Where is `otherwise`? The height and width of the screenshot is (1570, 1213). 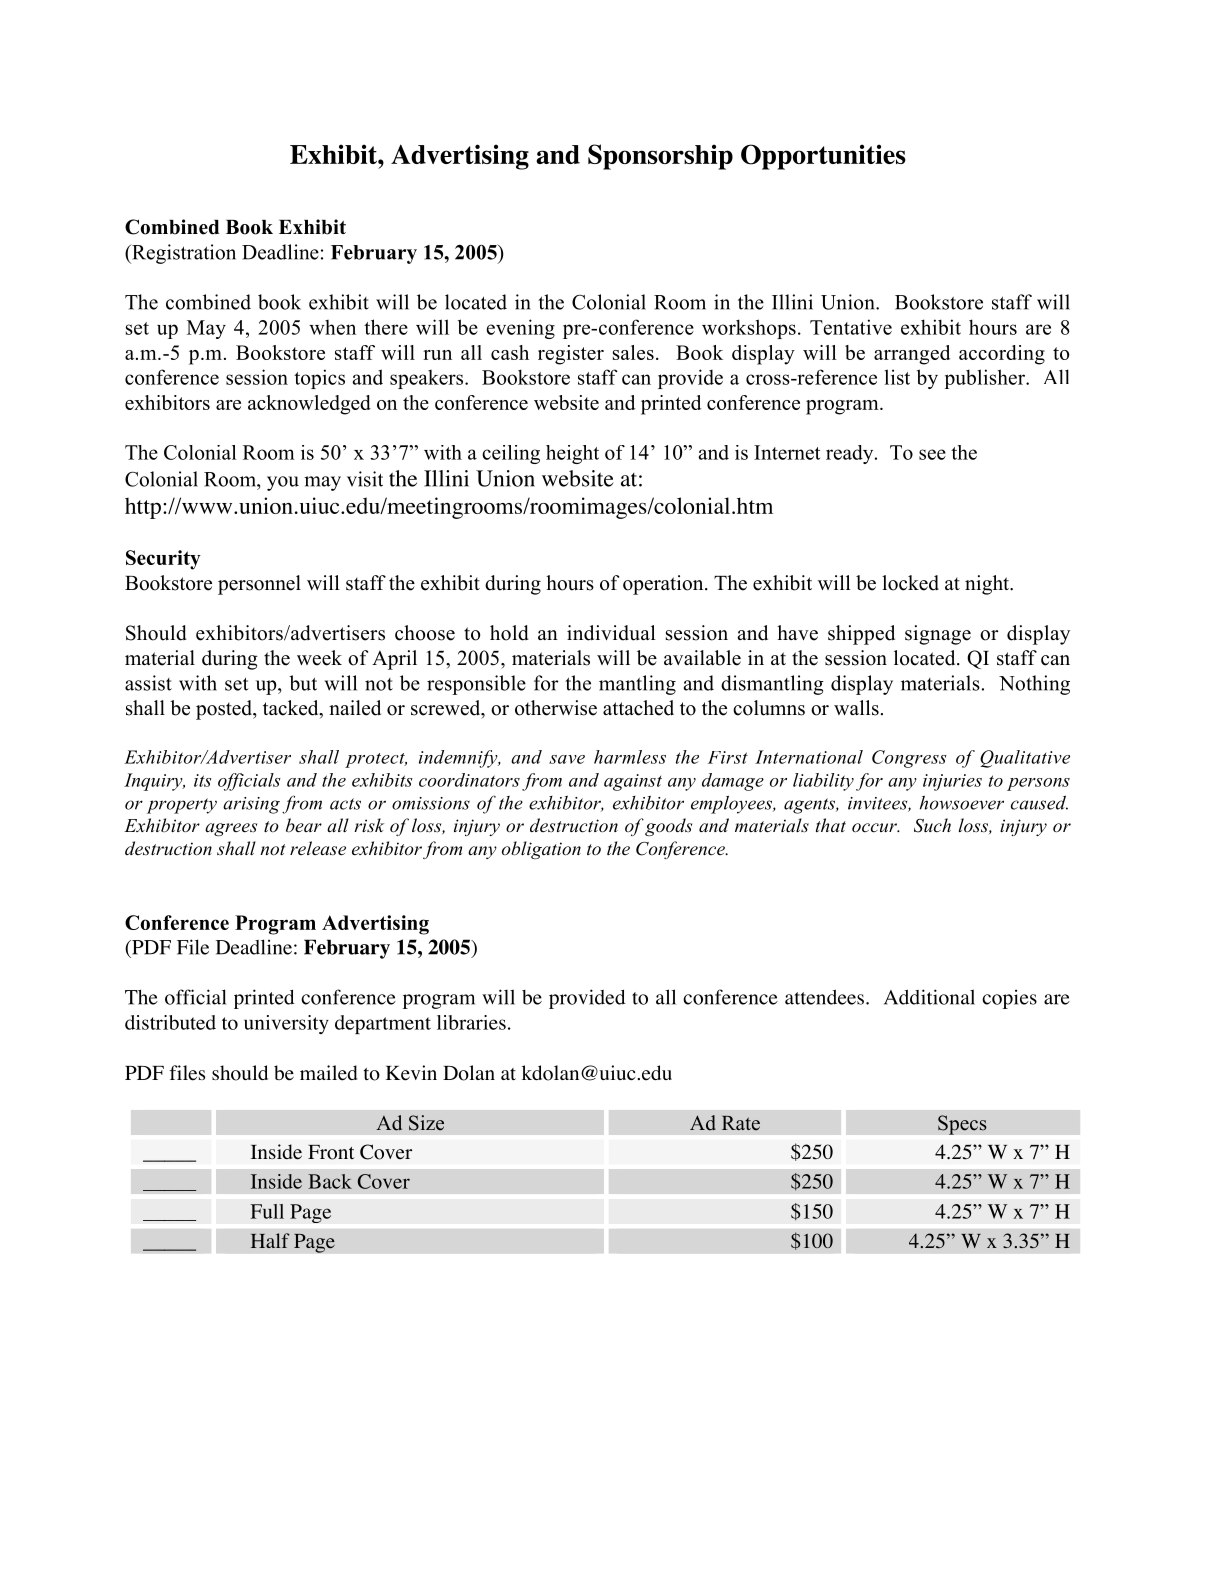
otherwise is located at coordinates (556, 708).
